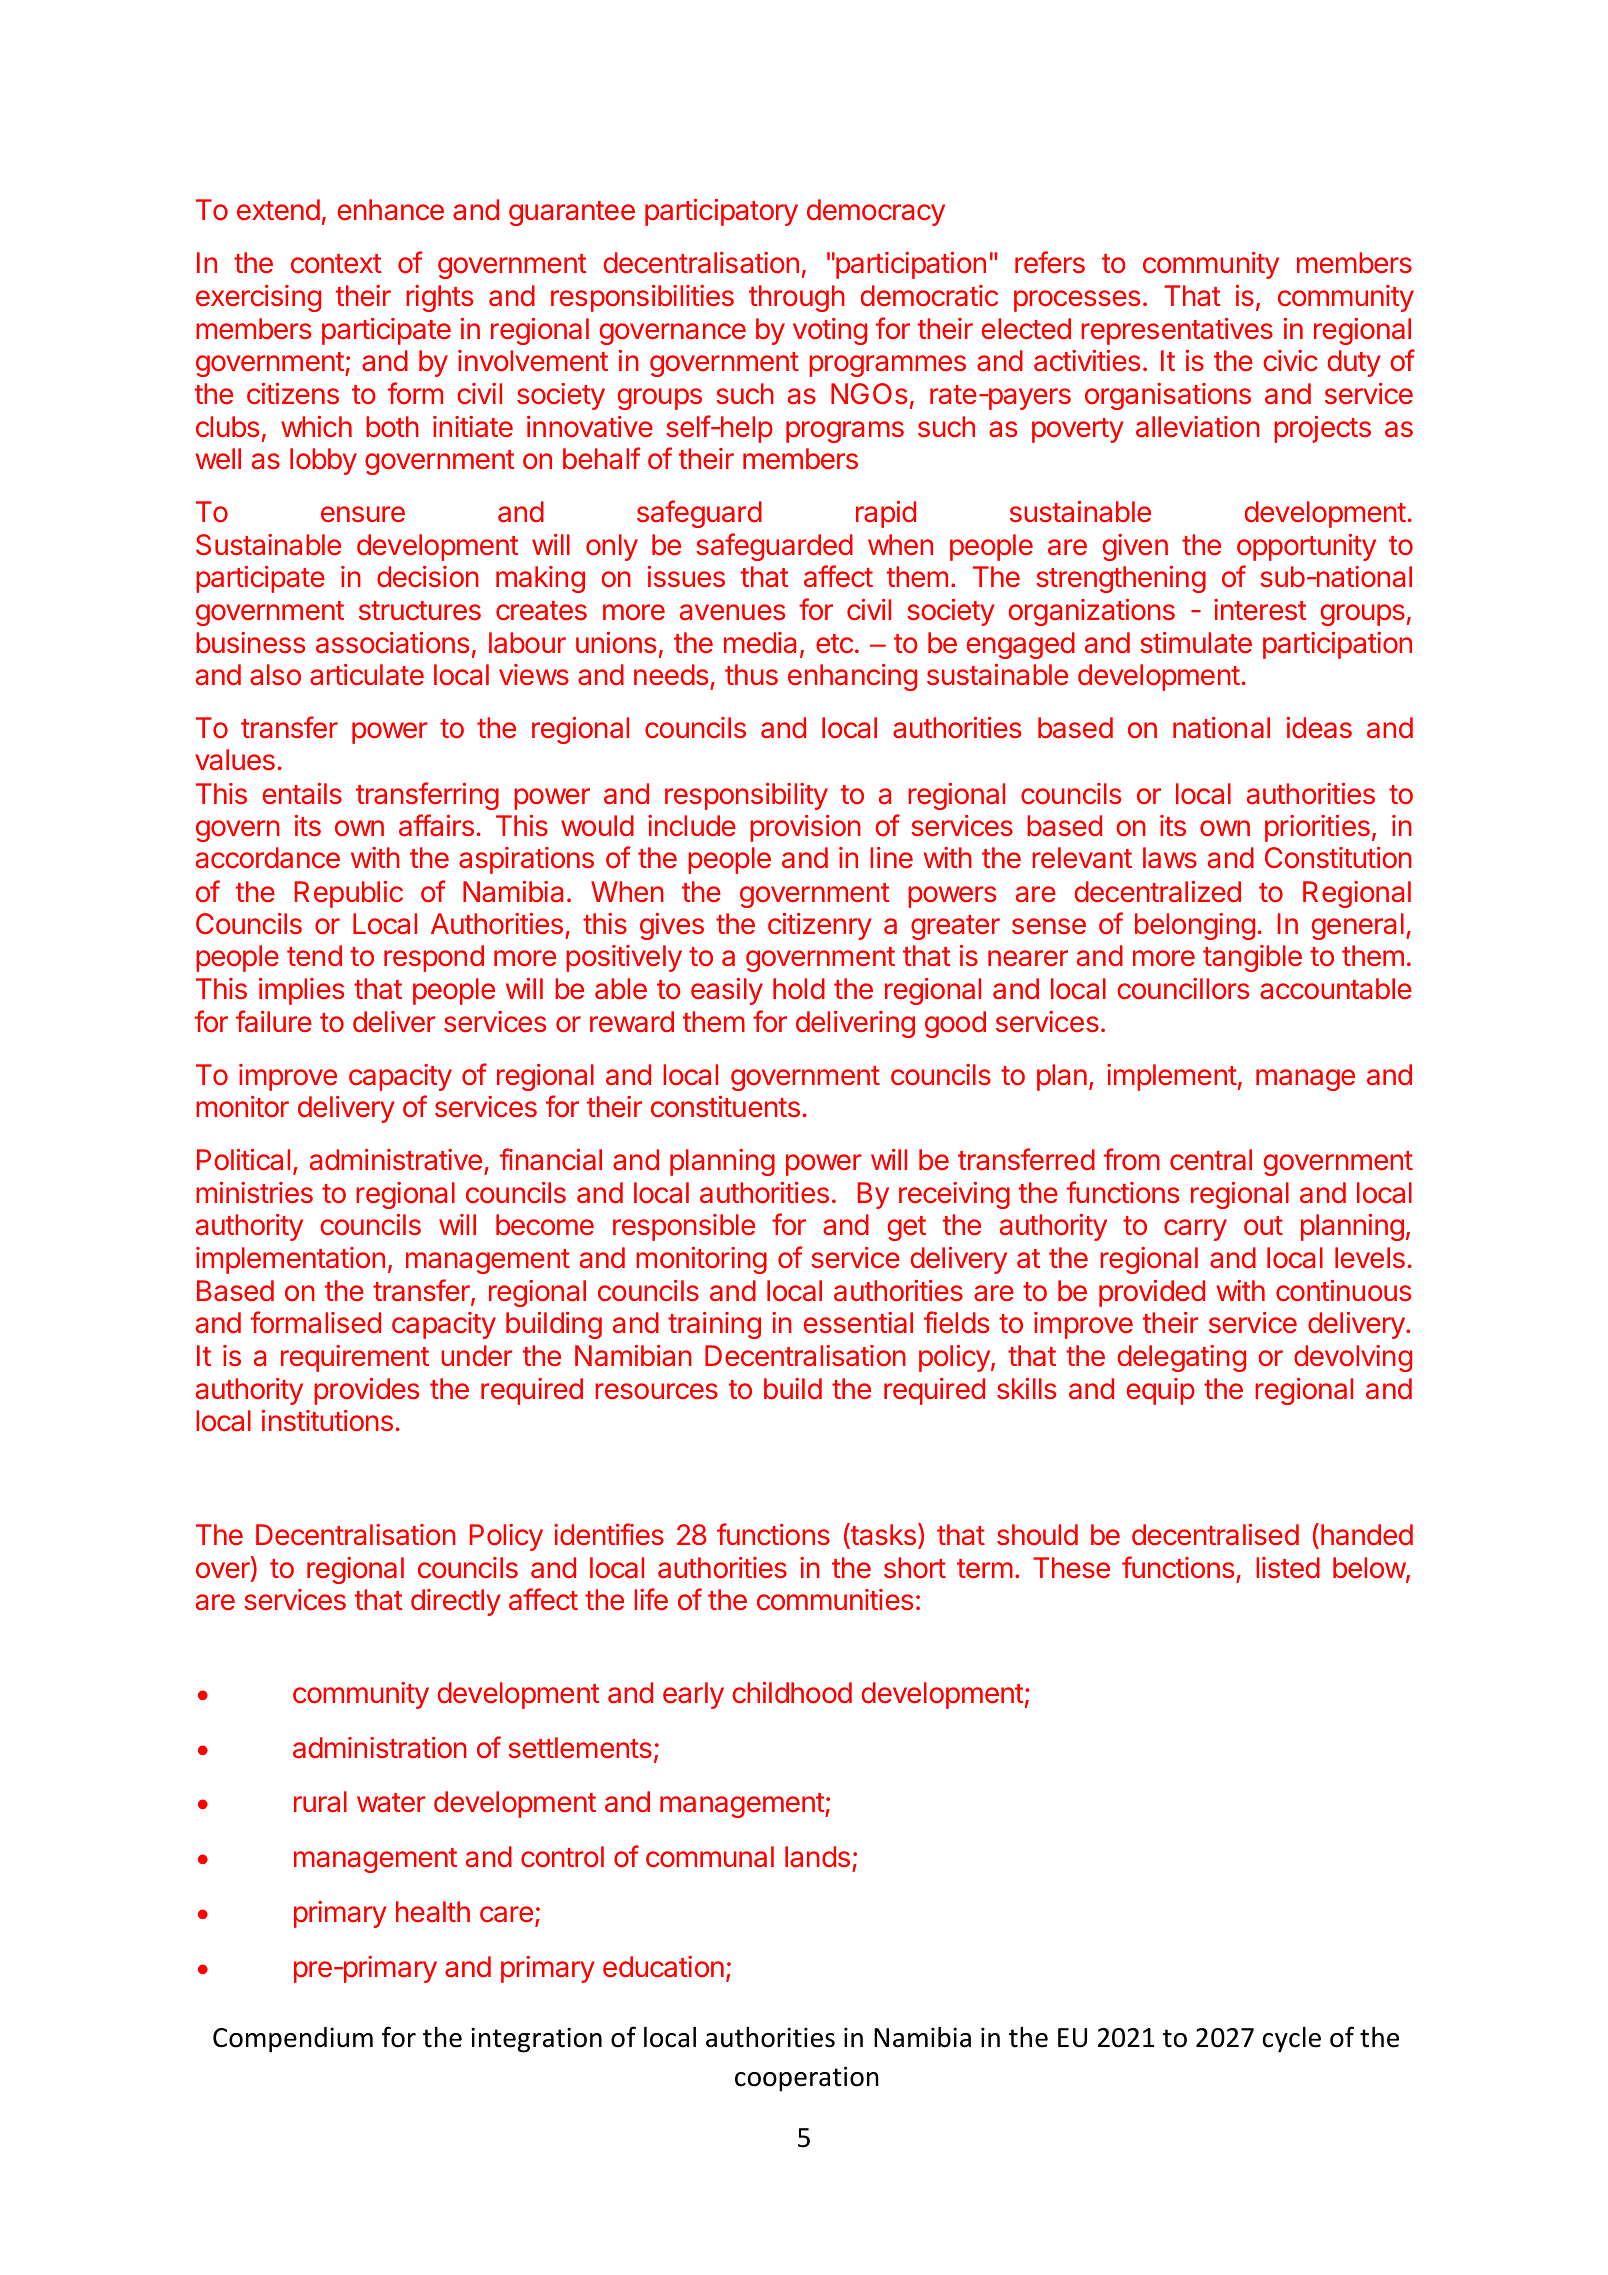 The width and height of the screenshot is (1608, 2275). Describe the element at coordinates (367, 675) in the screenshot. I see `articulate` at that location.
